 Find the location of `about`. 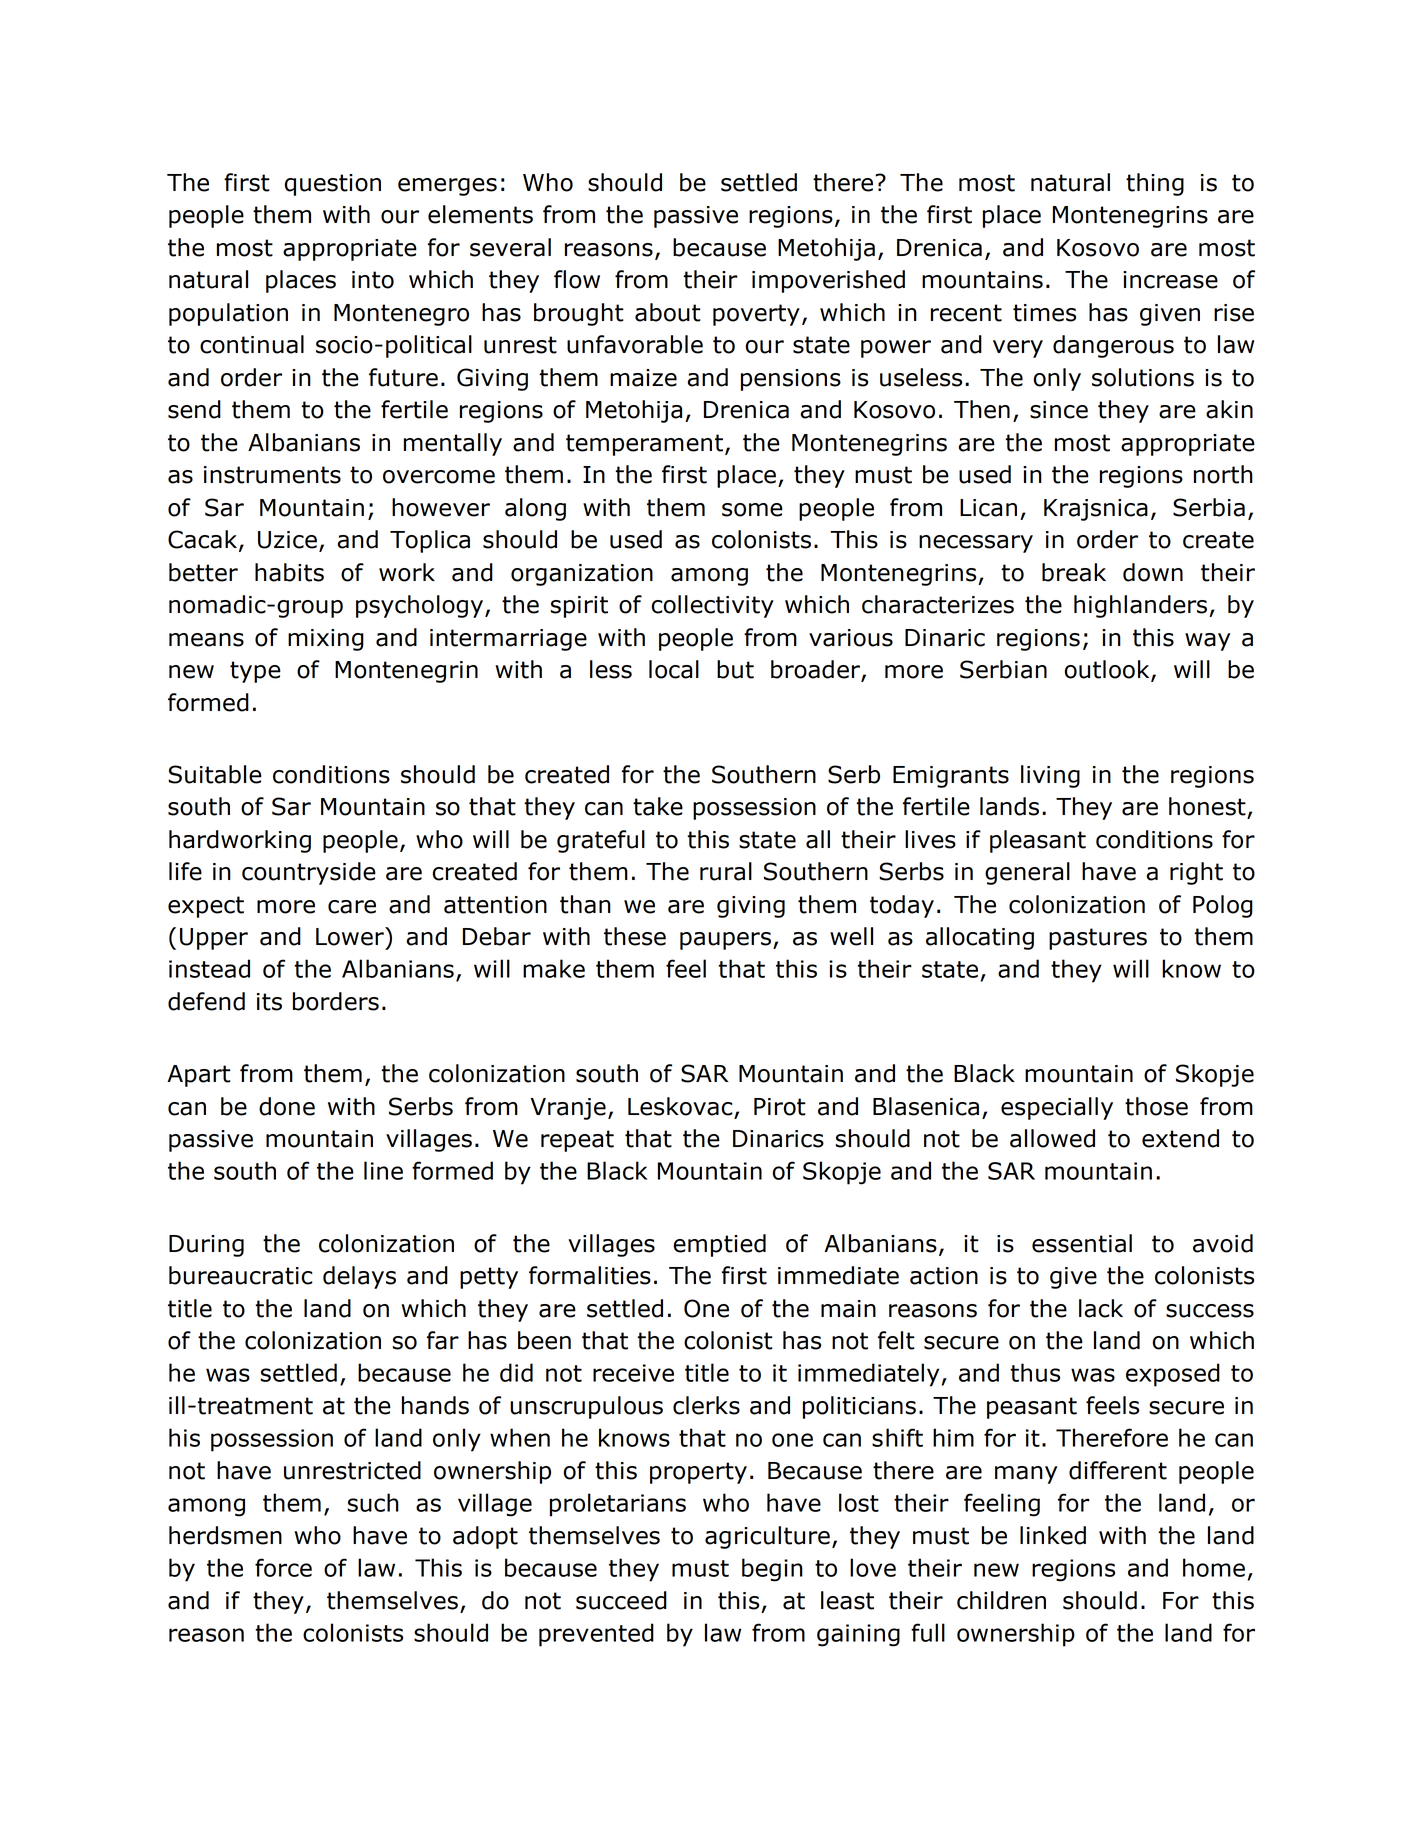

about is located at coordinates (668, 312).
